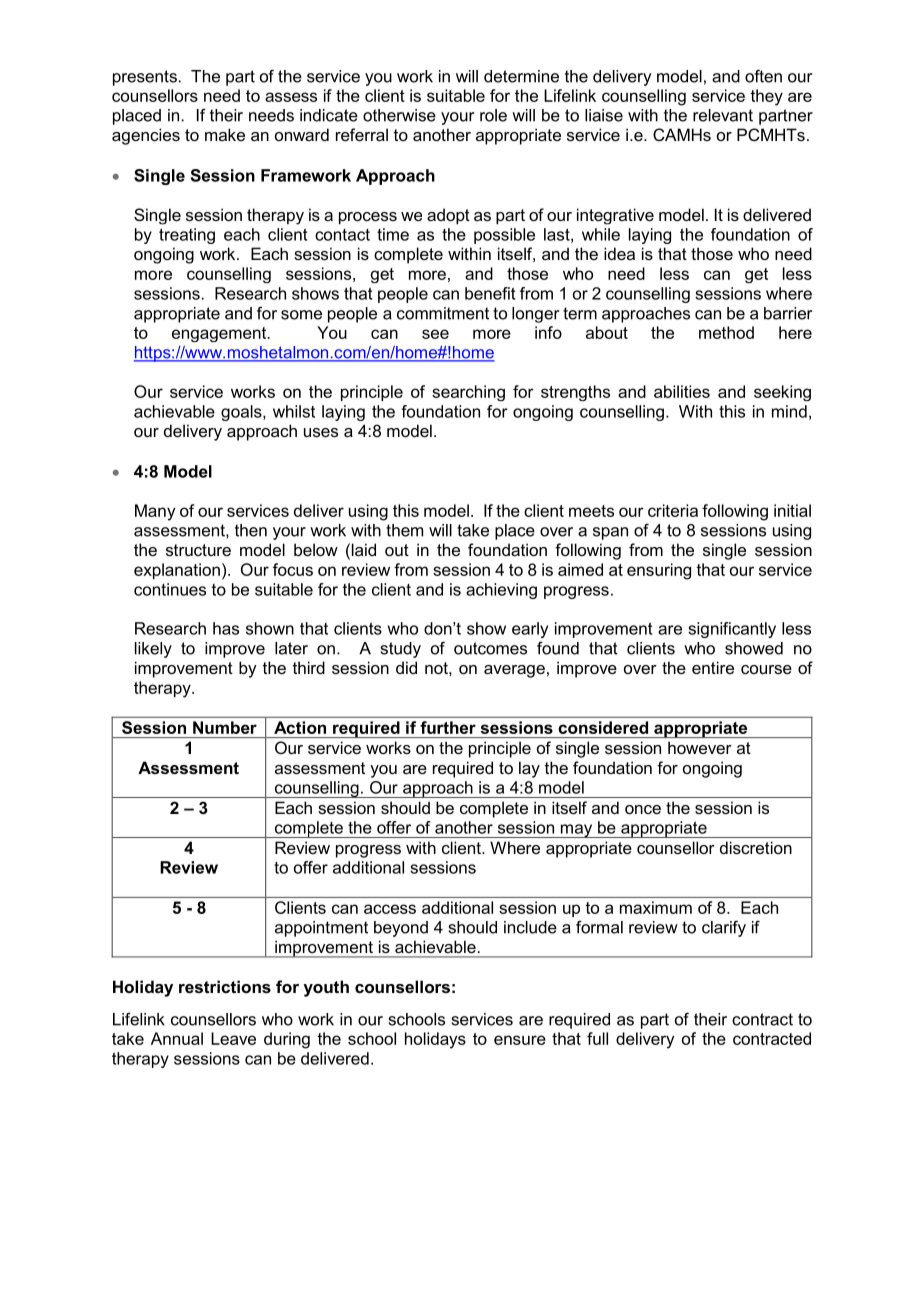  What do you see at coordinates (321, 929) in the screenshot?
I see `appointment` at bounding box center [321, 929].
